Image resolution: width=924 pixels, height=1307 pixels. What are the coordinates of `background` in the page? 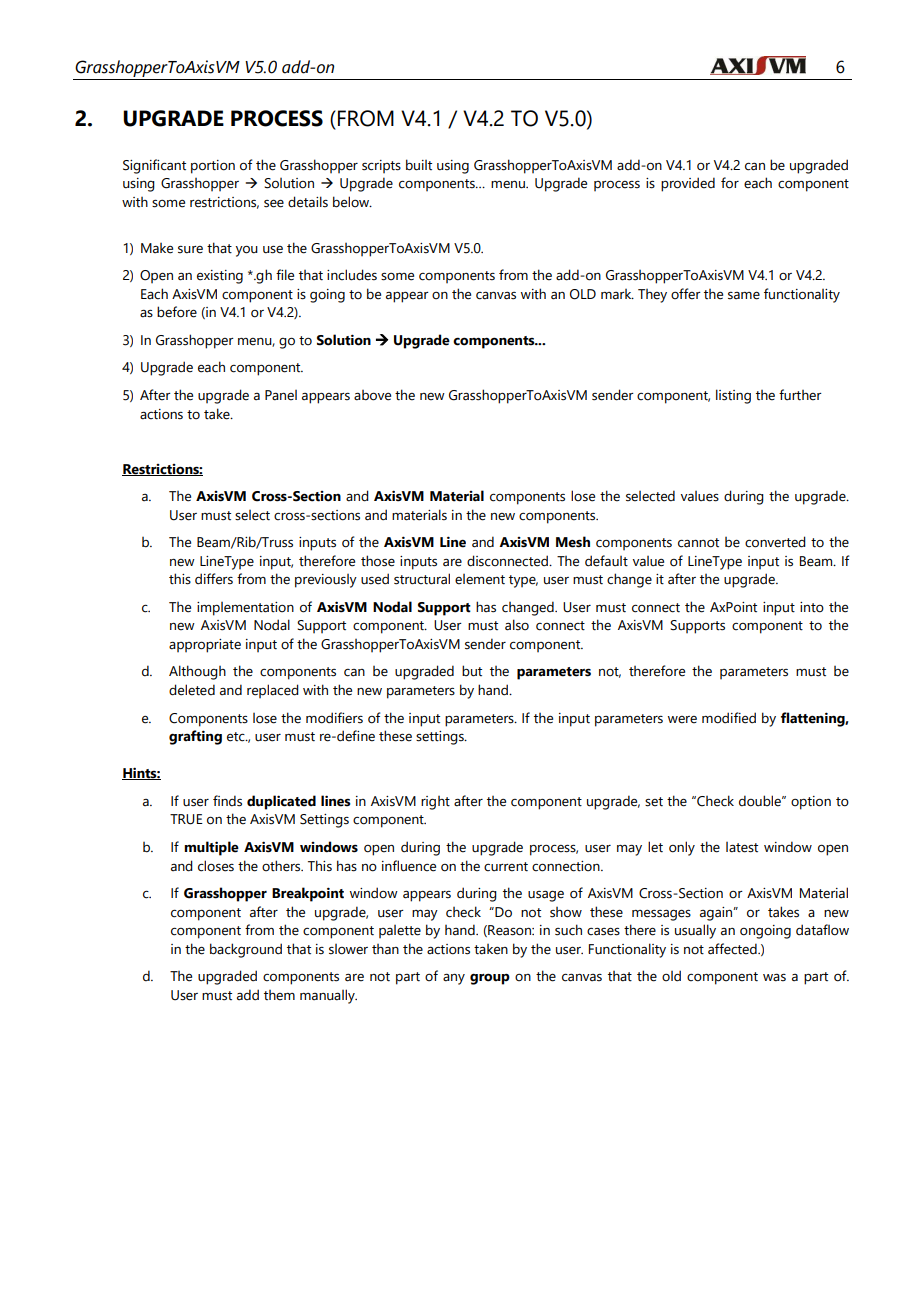 It's located at (246, 950).
